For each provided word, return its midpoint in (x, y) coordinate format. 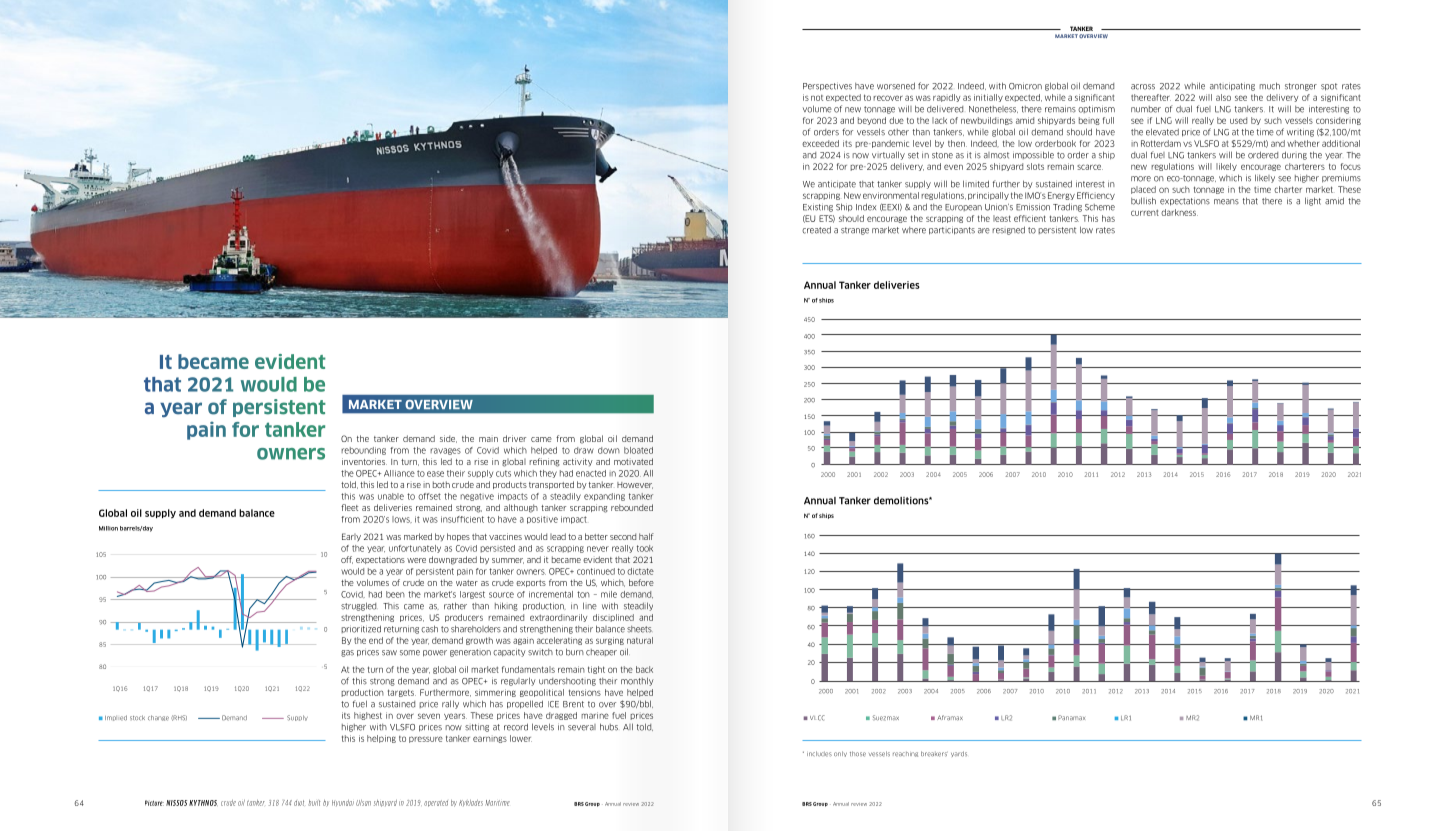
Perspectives (827, 87)
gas (347, 653)
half (646, 536)
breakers (934, 754)
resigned (1008, 230)
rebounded (632, 507)
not (817, 98)
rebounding (363, 451)
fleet (349, 507)
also (1223, 97)
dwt (299, 803)
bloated (638, 450)
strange (855, 231)
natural (640, 640)
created (816, 230)
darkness (1179, 212)
